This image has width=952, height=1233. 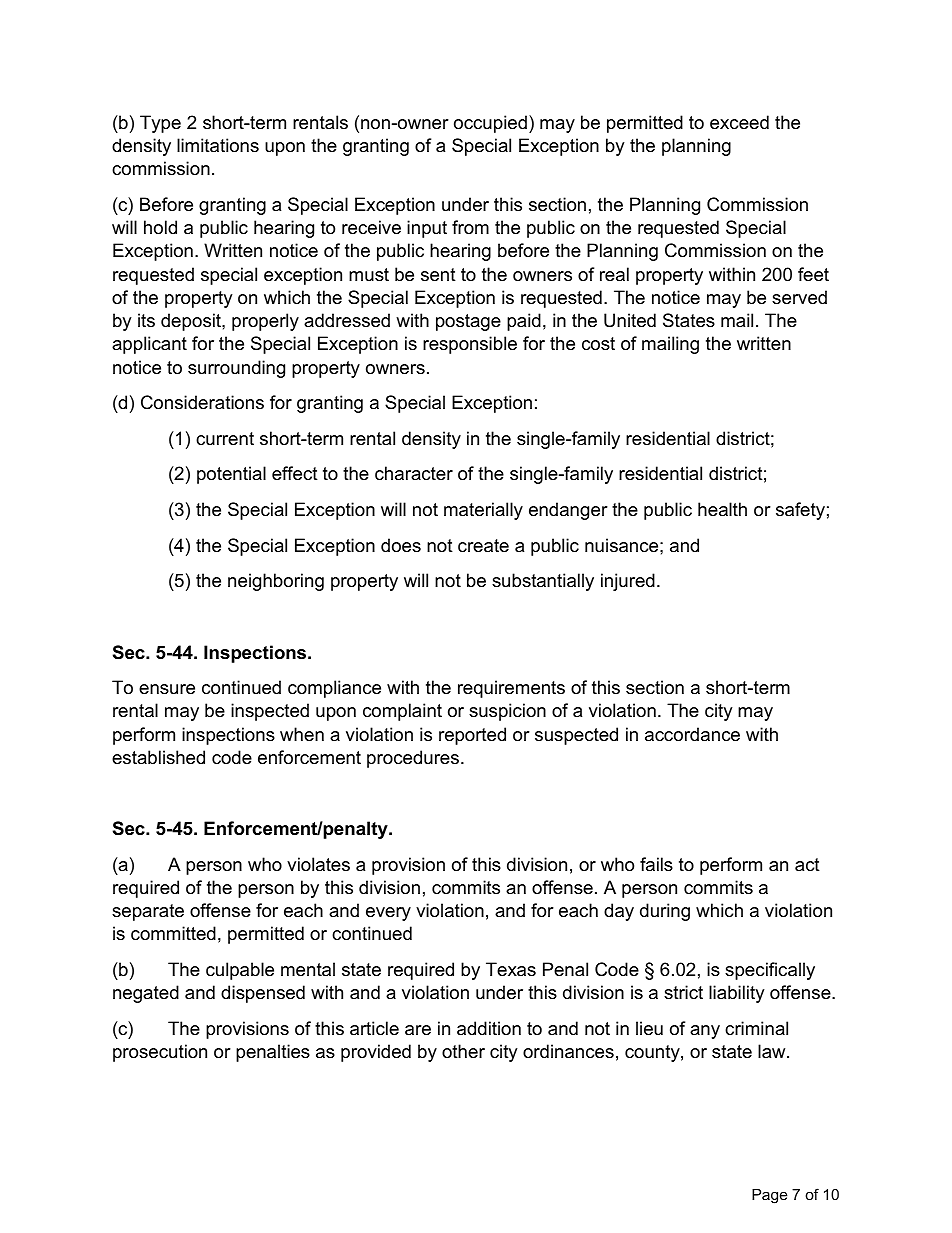 What do you see at coordinates (483, 511) in the image?
I see `materially` at bounding box center [483, 511].
